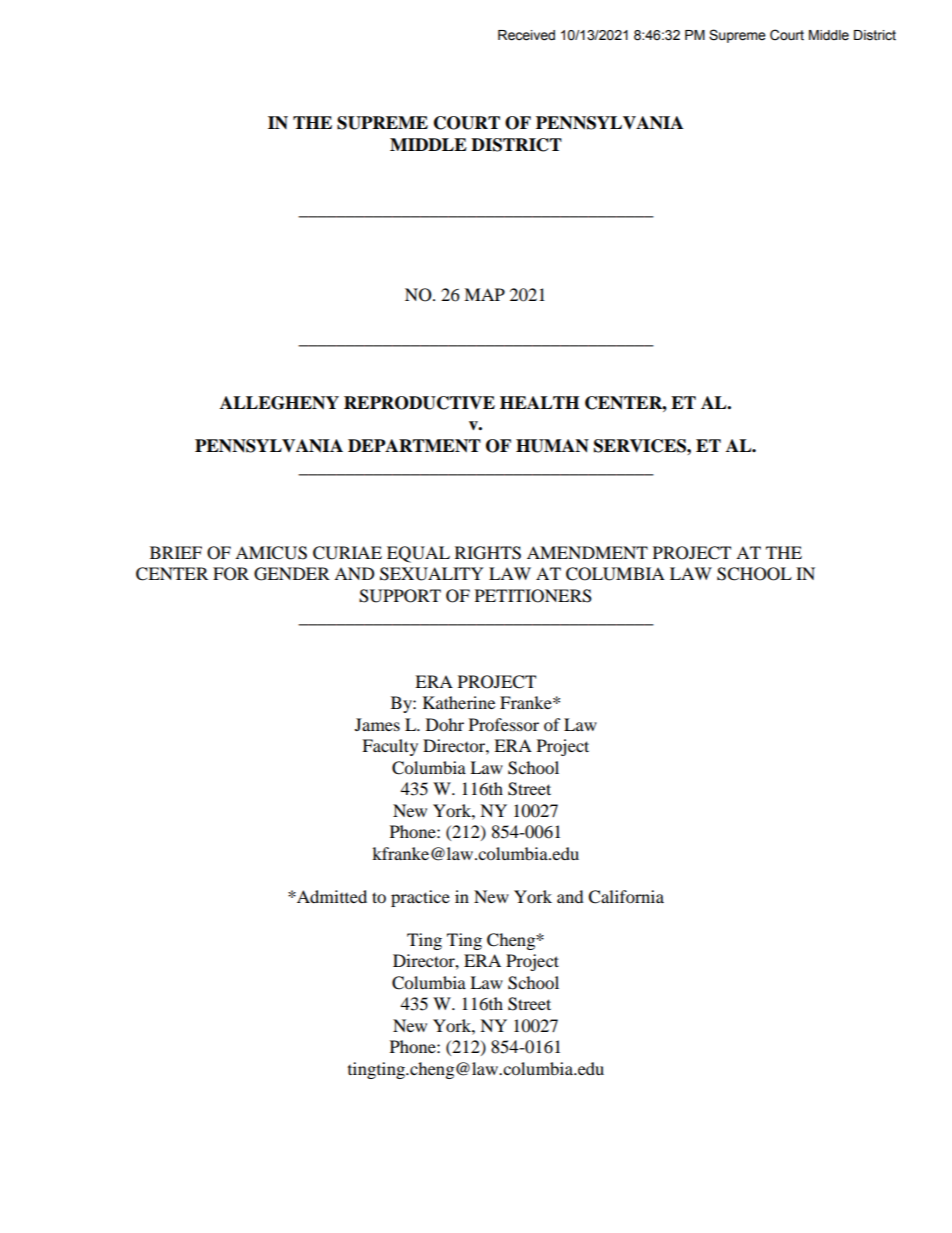 The height and width of the page is (1233, 952). I want to click on AMICUS, so click(271, 553).
